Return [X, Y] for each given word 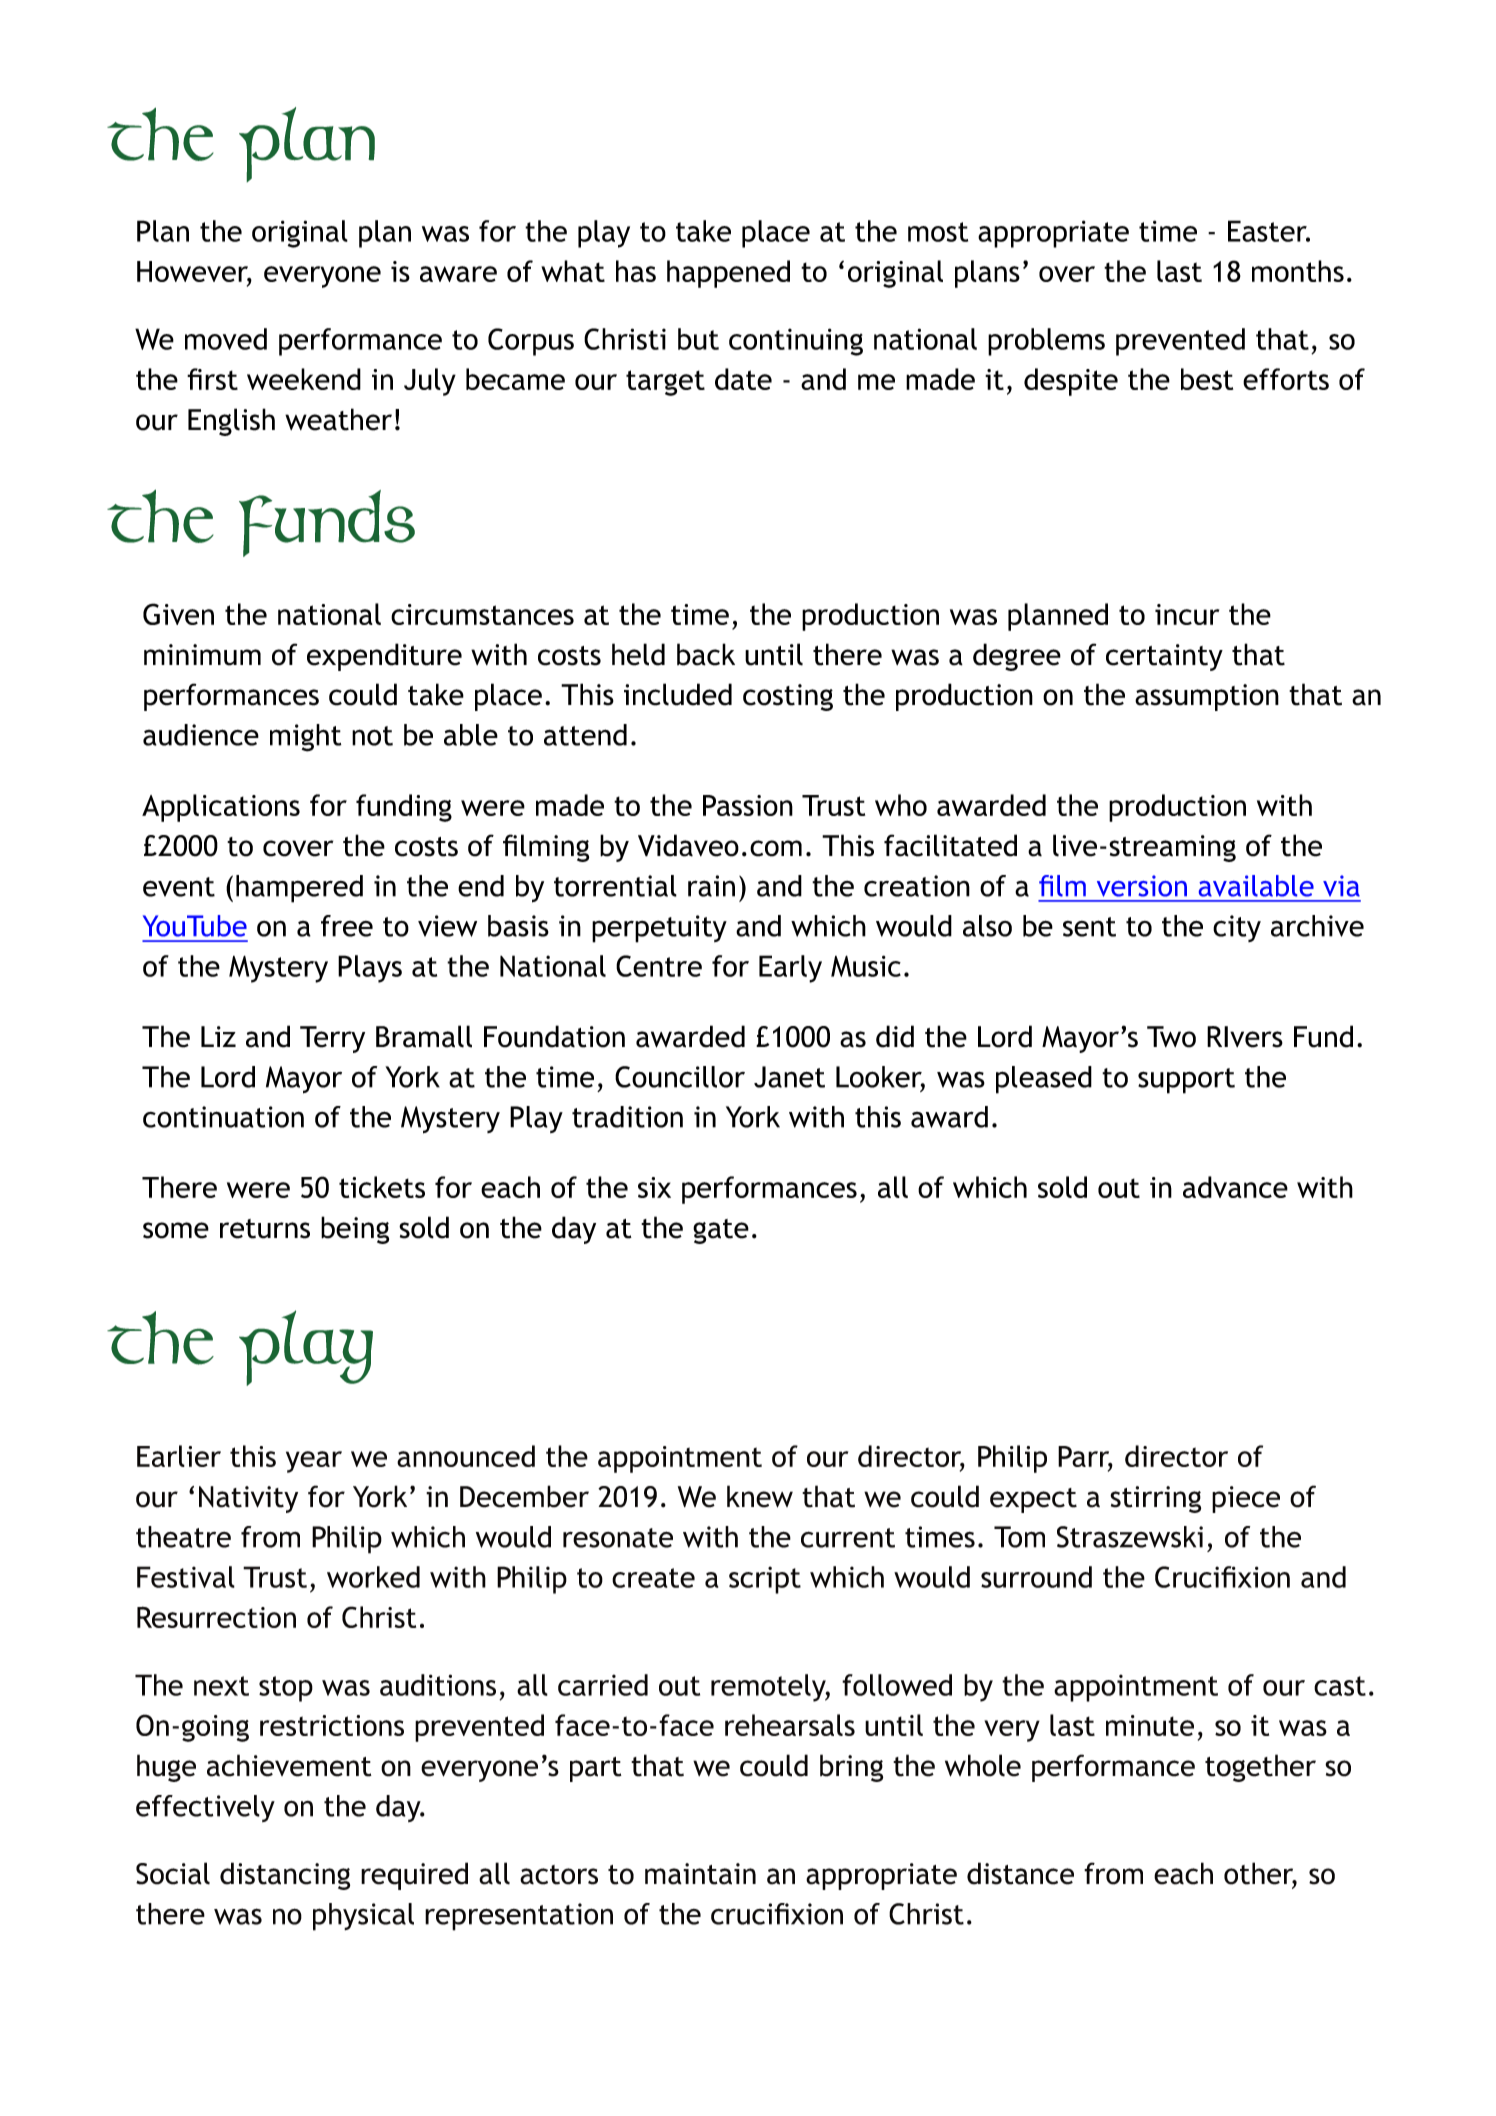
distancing [285, 1876]
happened [728, 274]
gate [721, 1231]
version [1142, 886]
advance [1235, 1187]
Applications [221, 808]
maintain [700, 1874]
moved [226, 339]
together [1260, 1768]
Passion [748, 805]
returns [265, 1229]
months [1298, 271]
